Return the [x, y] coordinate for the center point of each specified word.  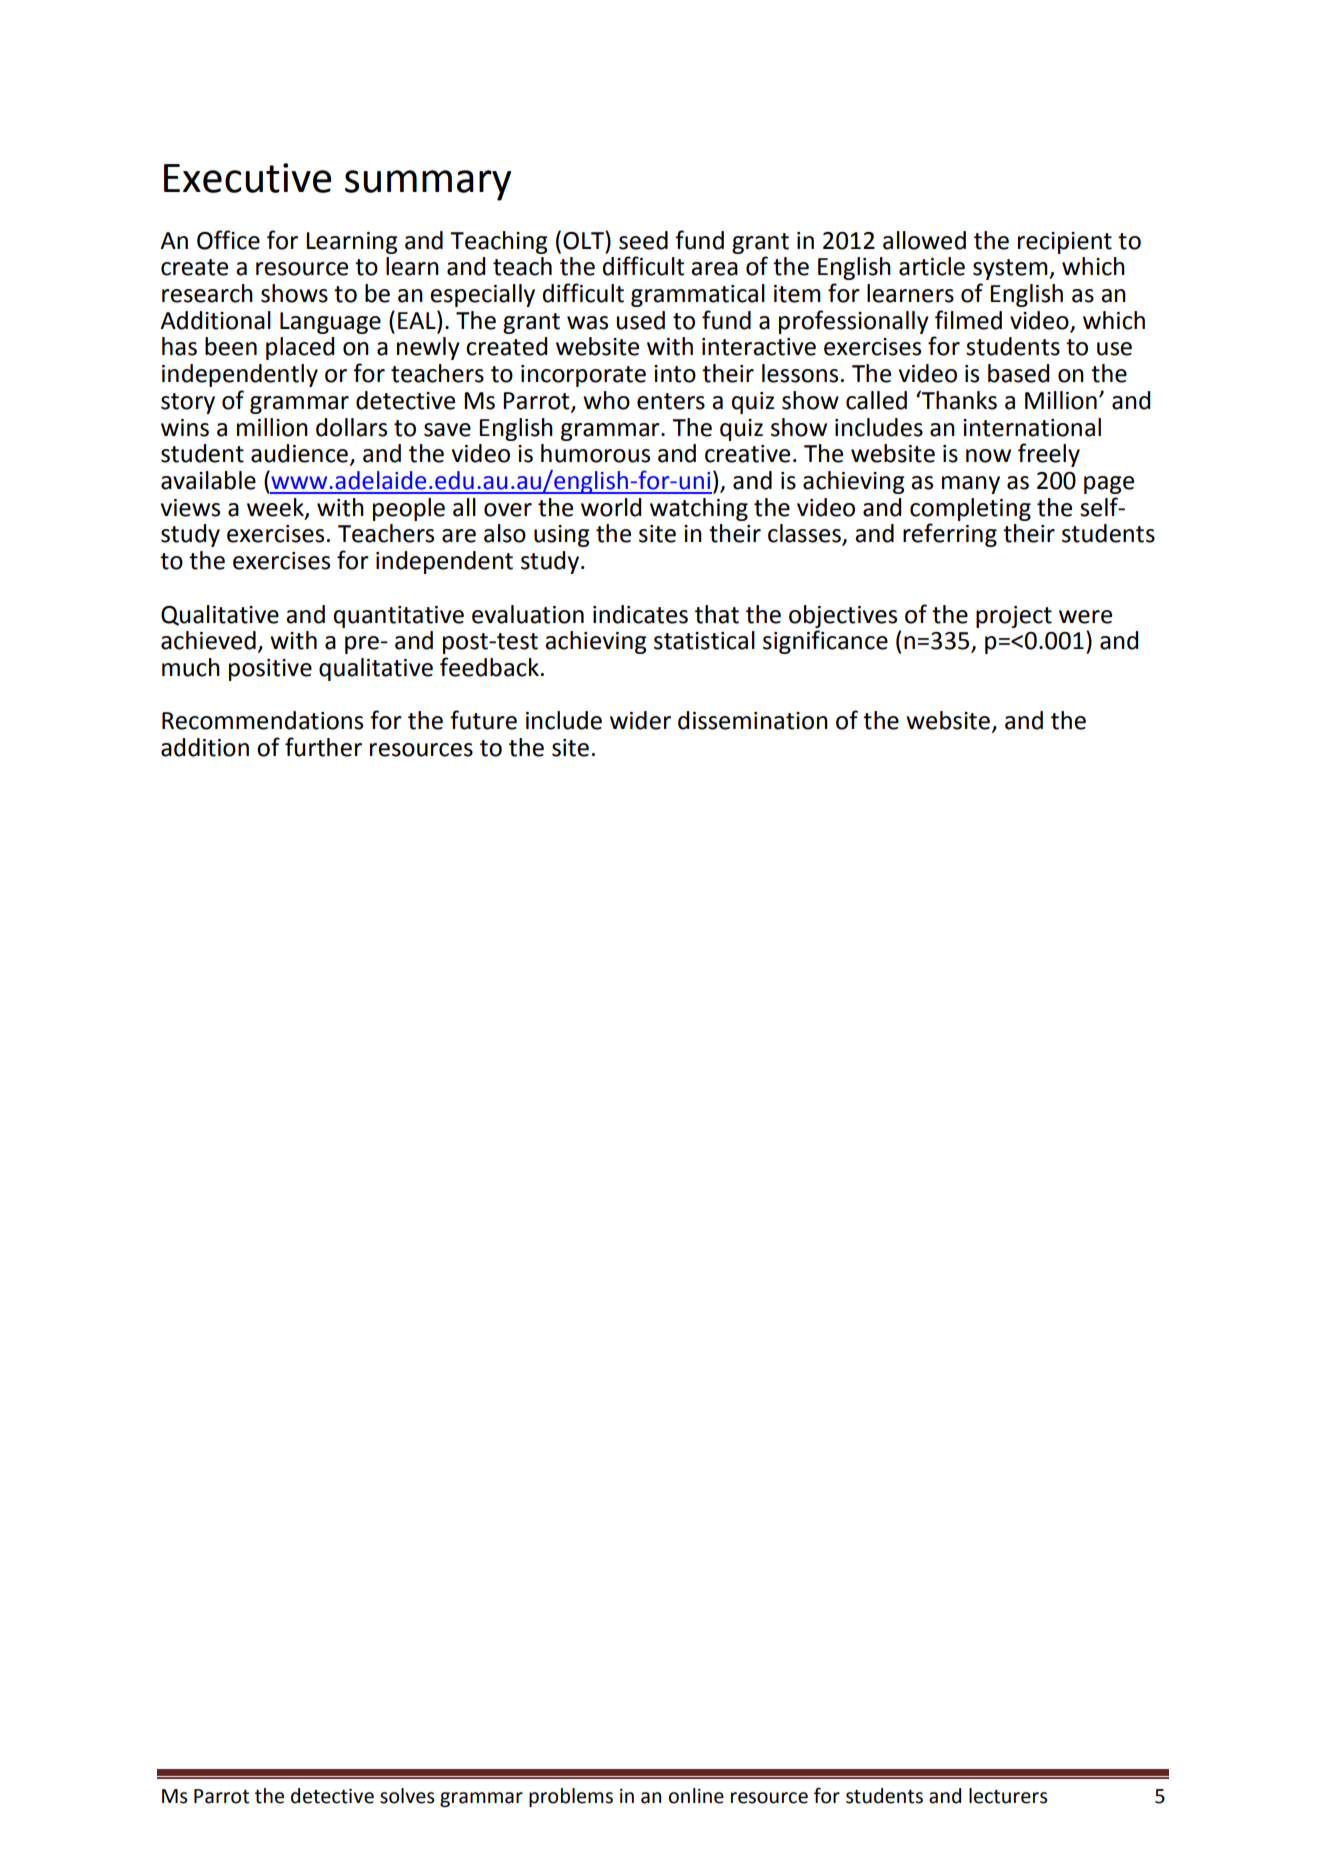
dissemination [753, 720]
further [323, 747]
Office [228, 240]
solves [407, 1796]
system [1011, 269]
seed [643, 240]
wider [640, 720]
